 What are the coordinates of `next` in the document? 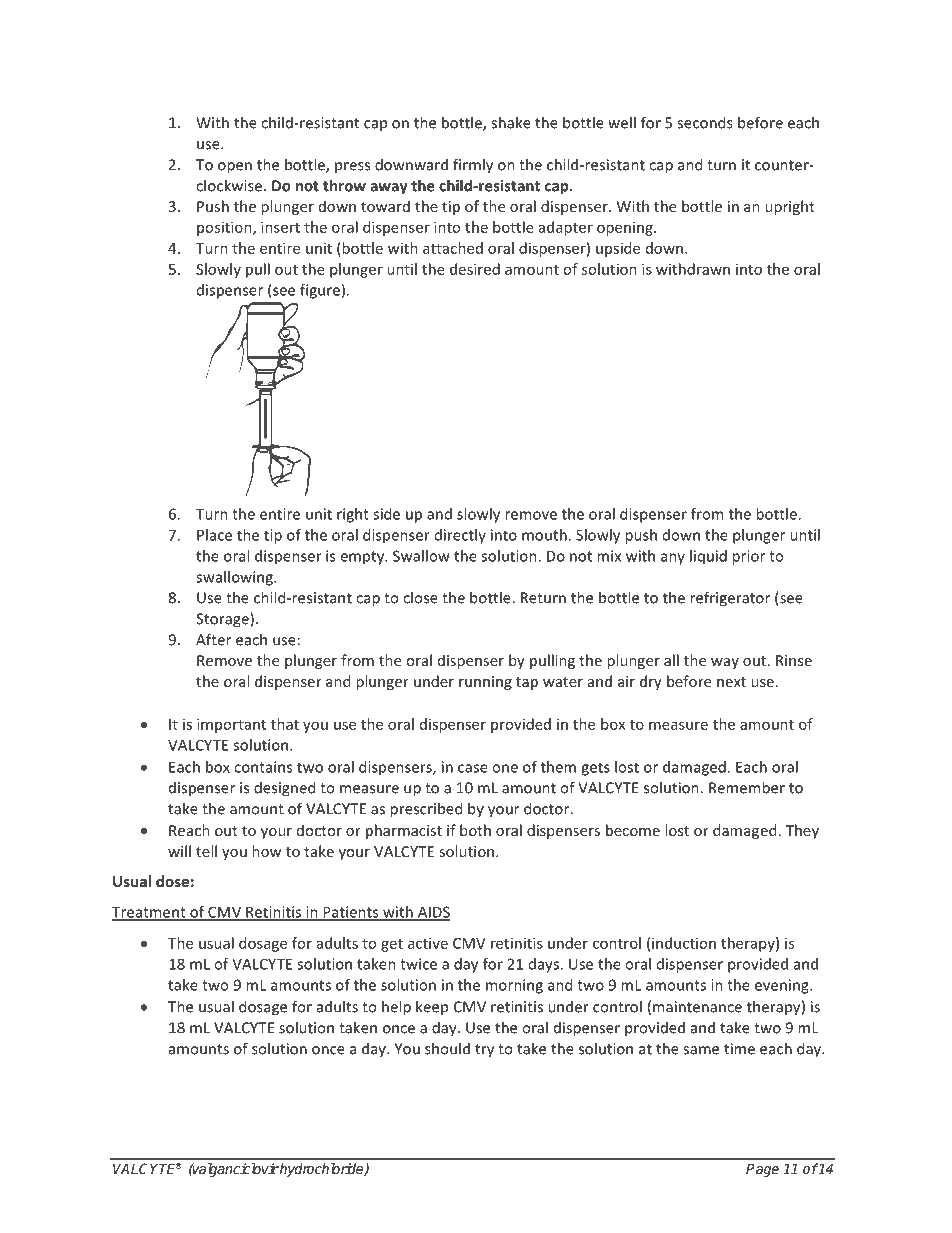 It's located at (731, 682).
